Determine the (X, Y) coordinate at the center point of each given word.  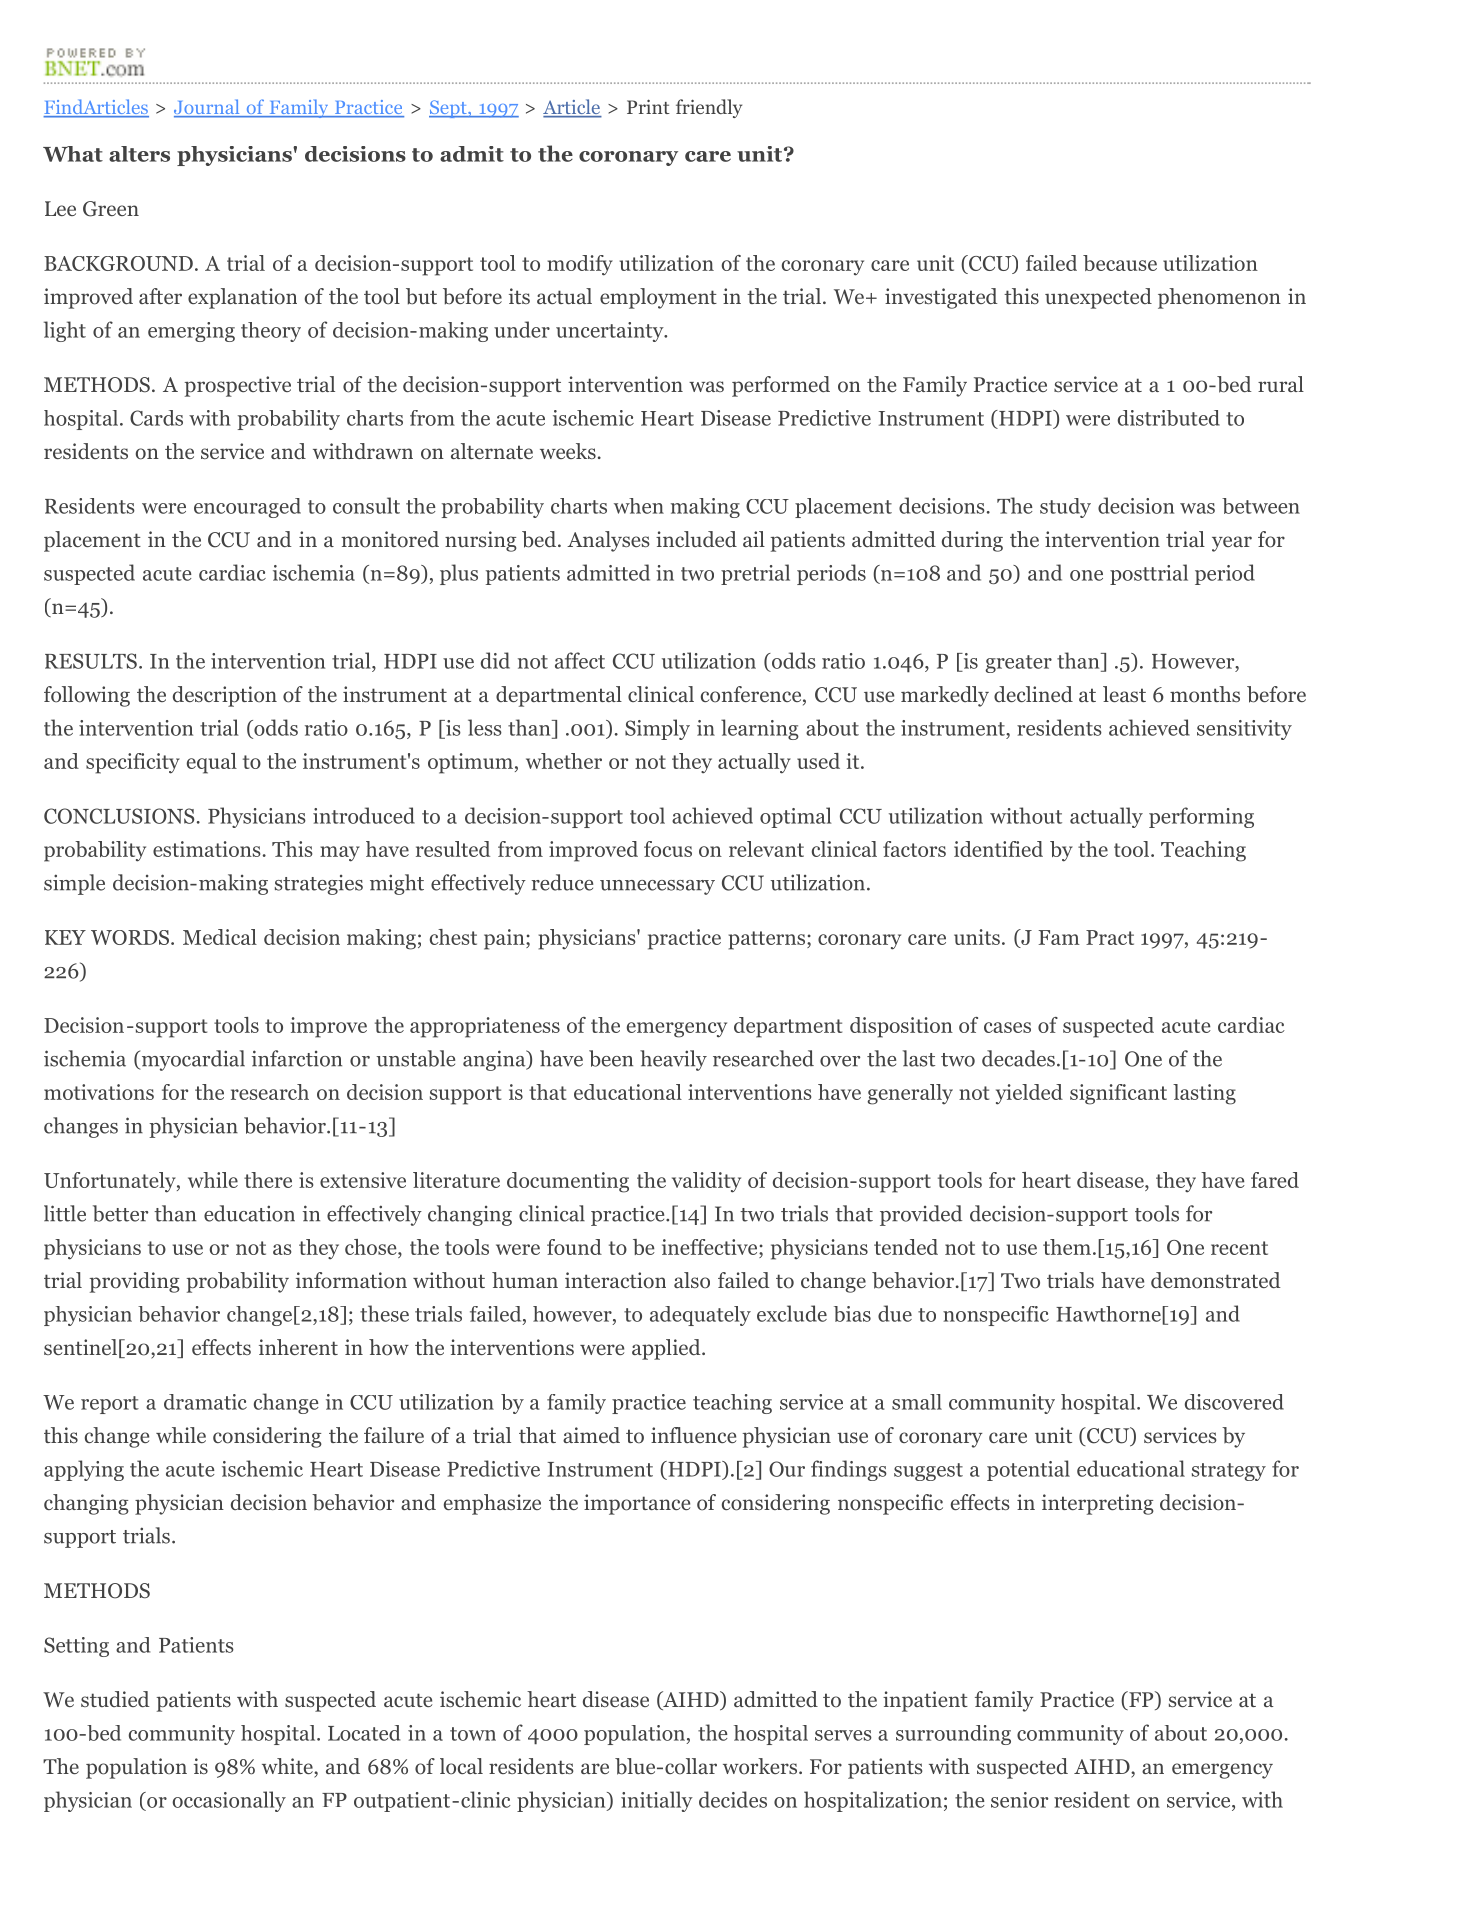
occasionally (229, 1801)
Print (648, 106)
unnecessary (657, 887)
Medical (220, 937)
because (1120, 263)
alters (139, 154)
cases (1007, 1027)
